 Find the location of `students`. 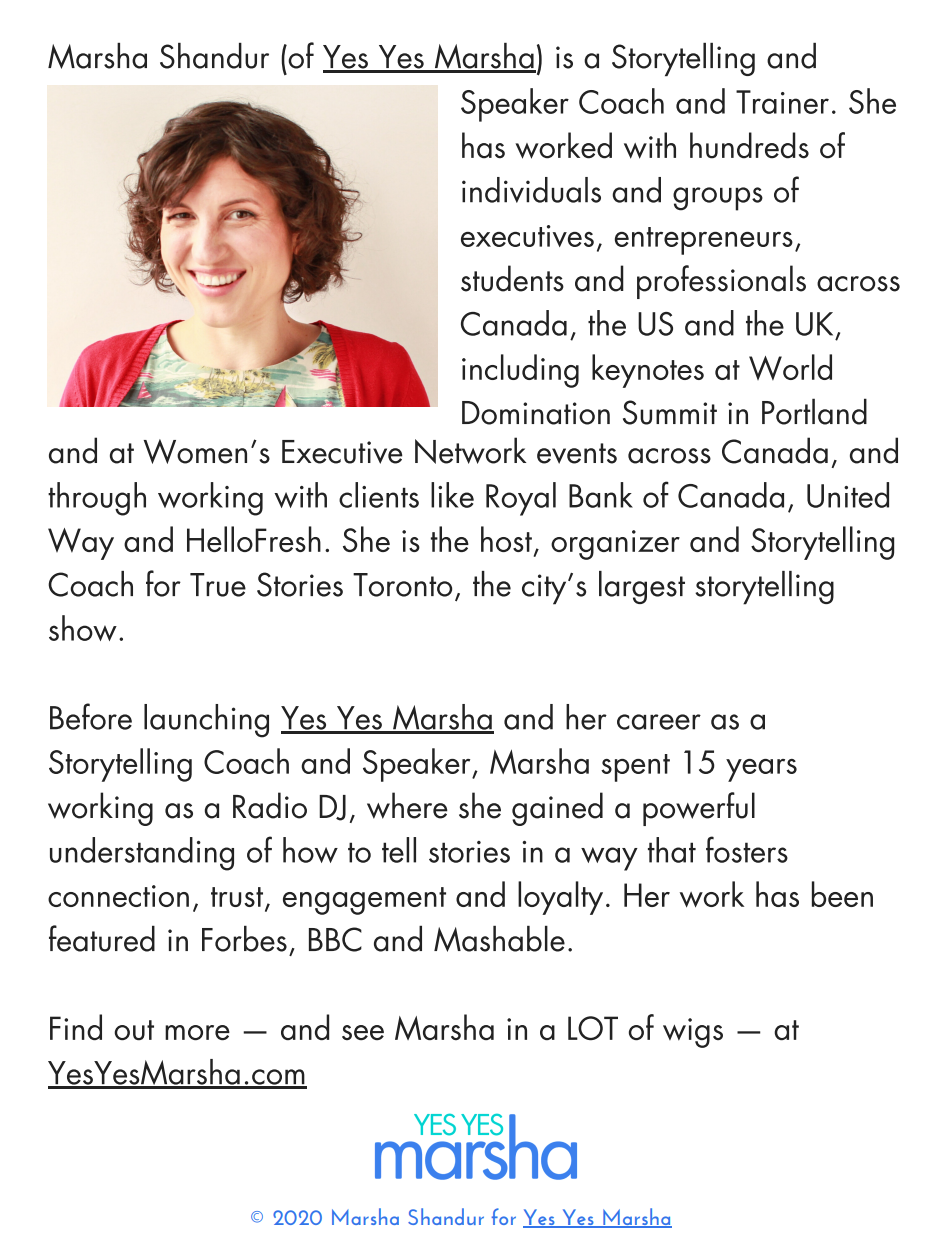

students is located at coordinates (512, 278).
